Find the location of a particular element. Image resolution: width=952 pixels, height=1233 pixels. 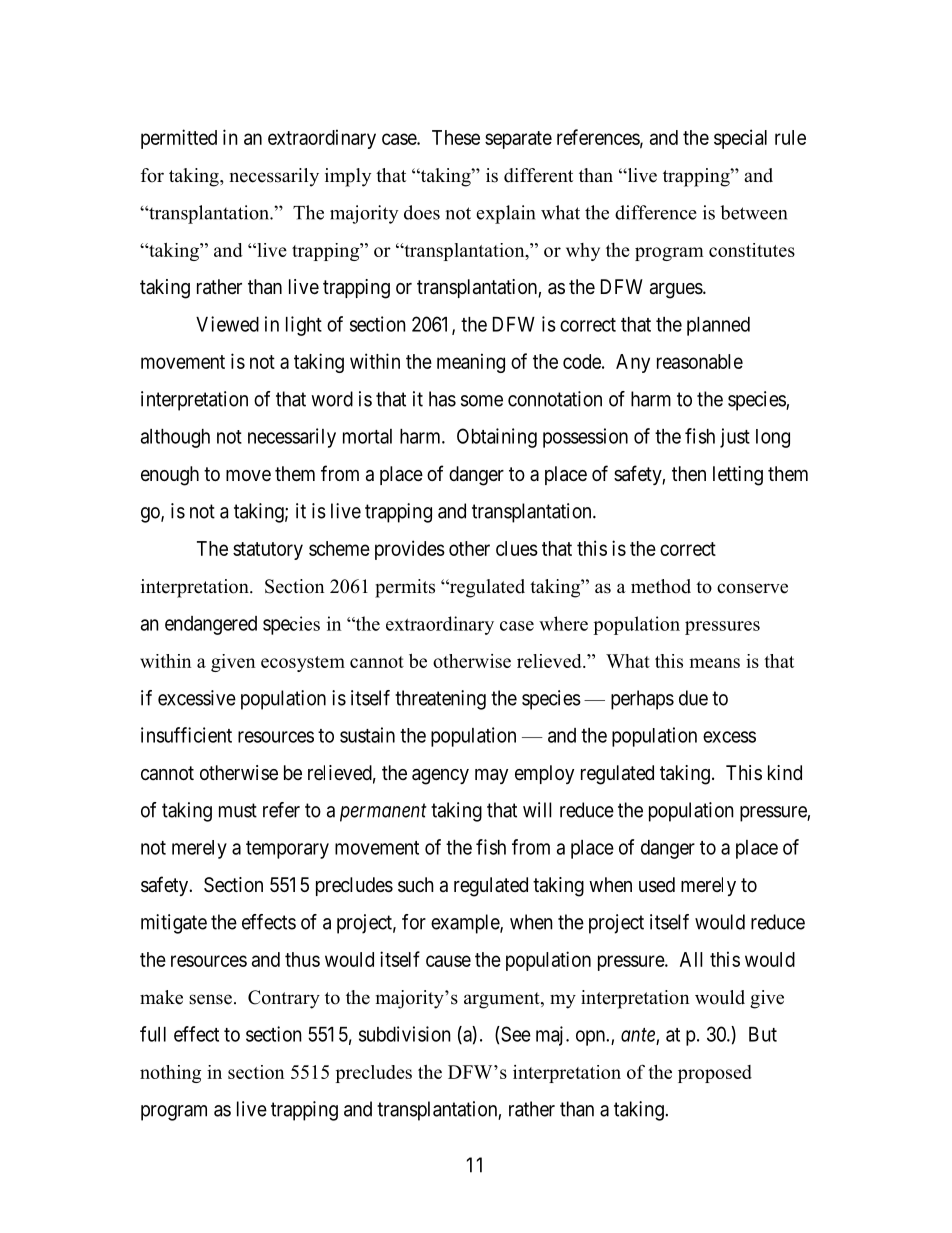

conserve is located at coordinates (752, 588).
